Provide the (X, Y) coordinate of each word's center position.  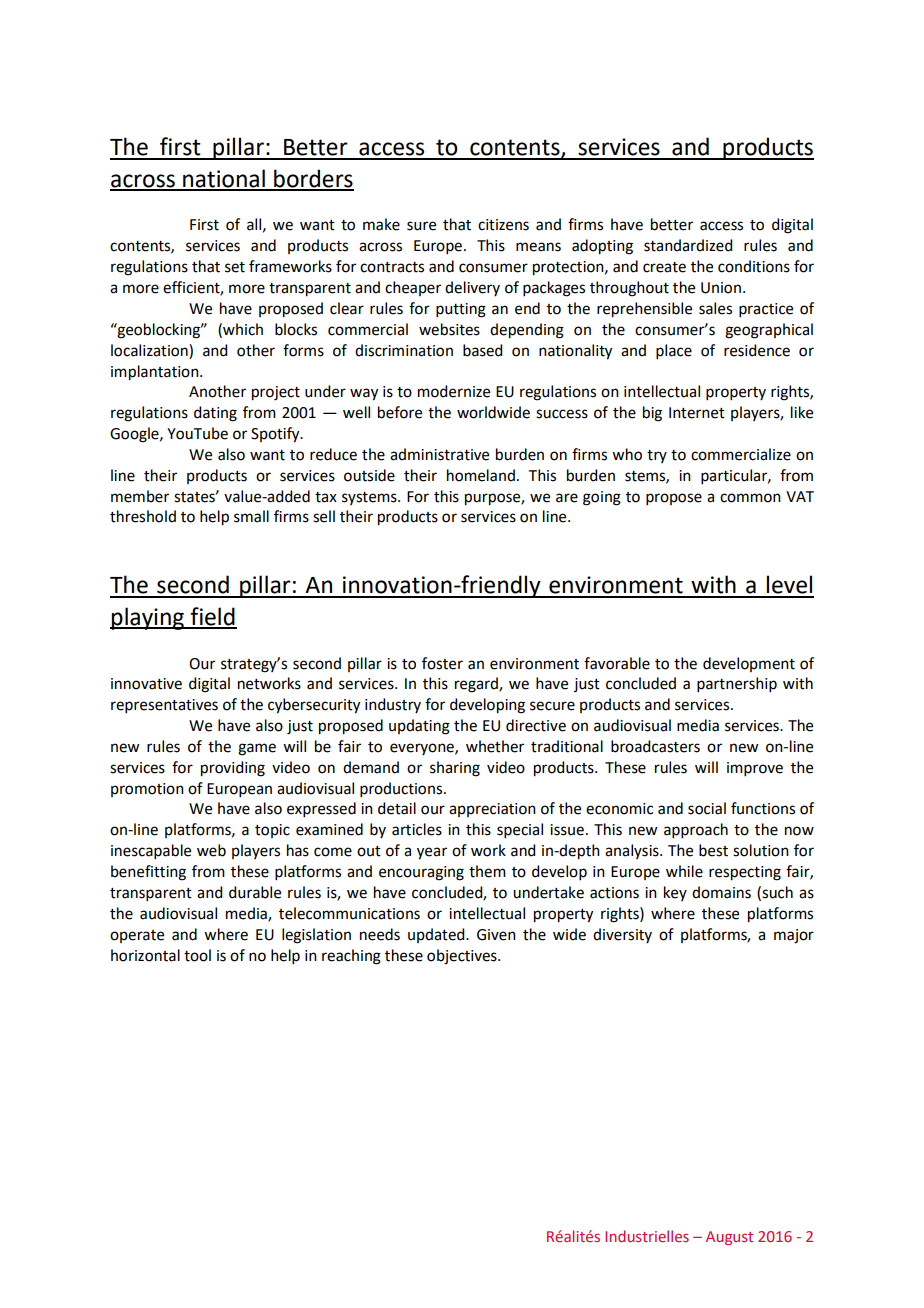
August (729, 1238)
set (235, 267)
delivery (472, 288)
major (794, 936)
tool (197, 955)
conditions (754, 266)
